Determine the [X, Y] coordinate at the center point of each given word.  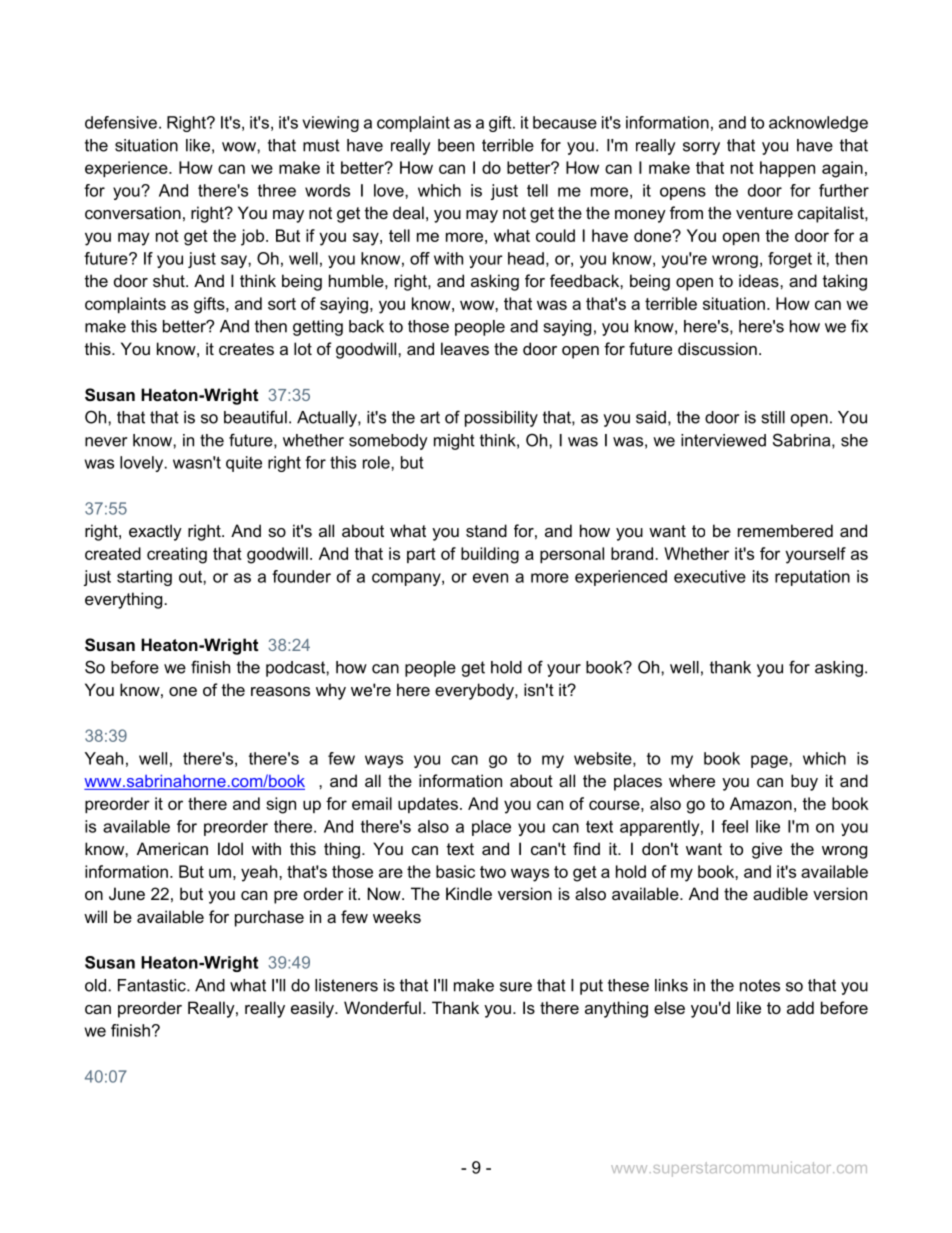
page [770, 761]
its [760, 576]
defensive [121, 122]
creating [177, 555]
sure [516, 987]
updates [428, 805]
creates [246, 349]
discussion [717, 348]
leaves [465, 348]
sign [281, 805]
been [456, 145]
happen [787, 169]
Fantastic [153, 985]
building [490, 555]
